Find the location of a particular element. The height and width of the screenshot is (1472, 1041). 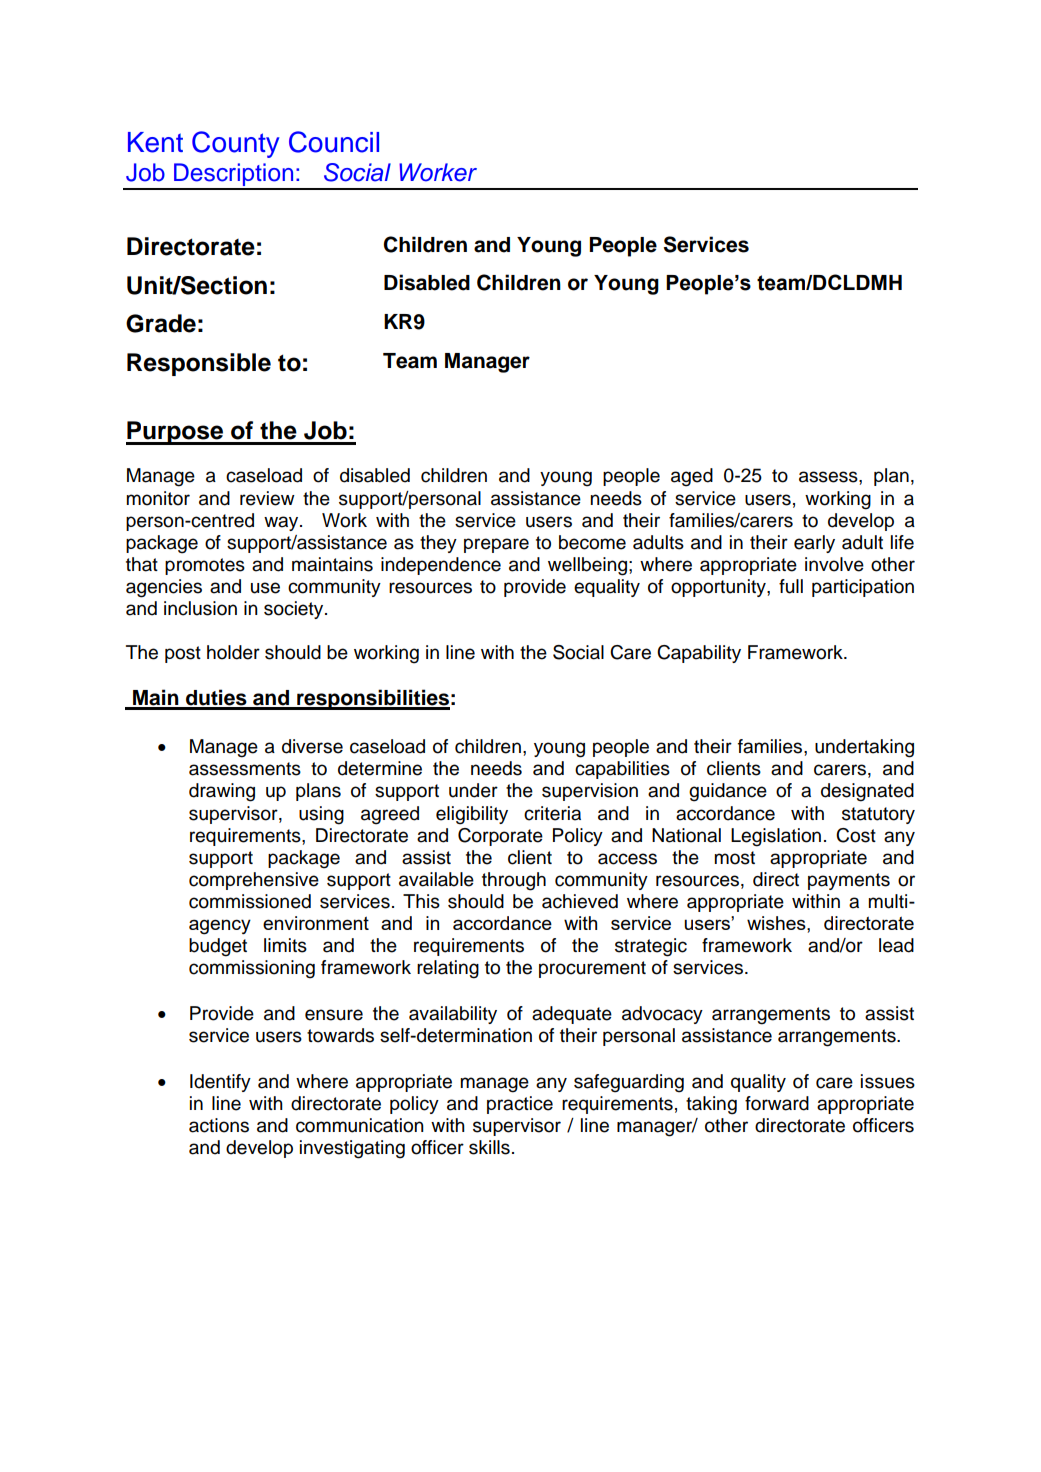

practice is located at coordinates (520, 1105).
